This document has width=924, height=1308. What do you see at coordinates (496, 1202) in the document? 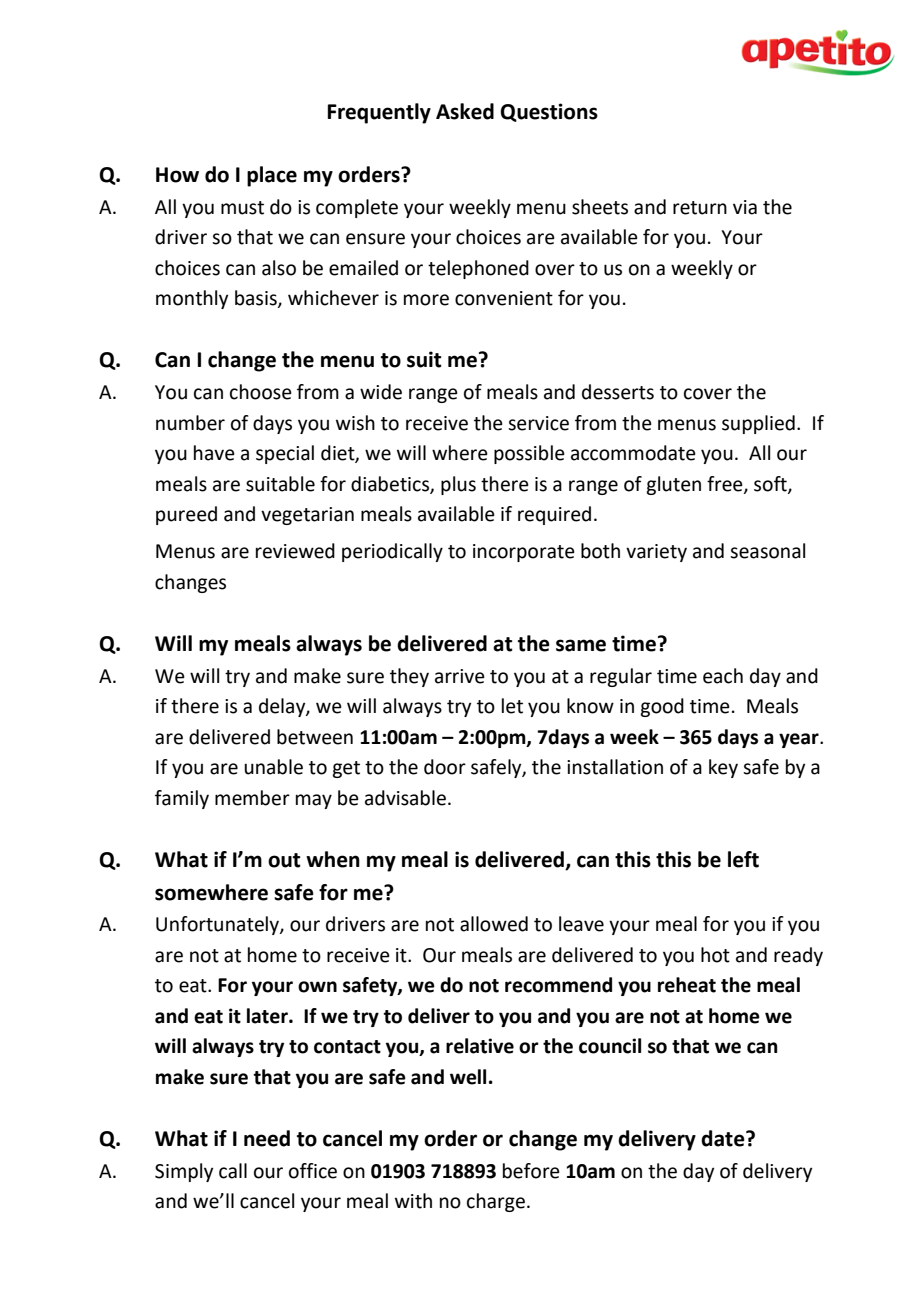
I see `charge` at bounding box center [496, 1202].
